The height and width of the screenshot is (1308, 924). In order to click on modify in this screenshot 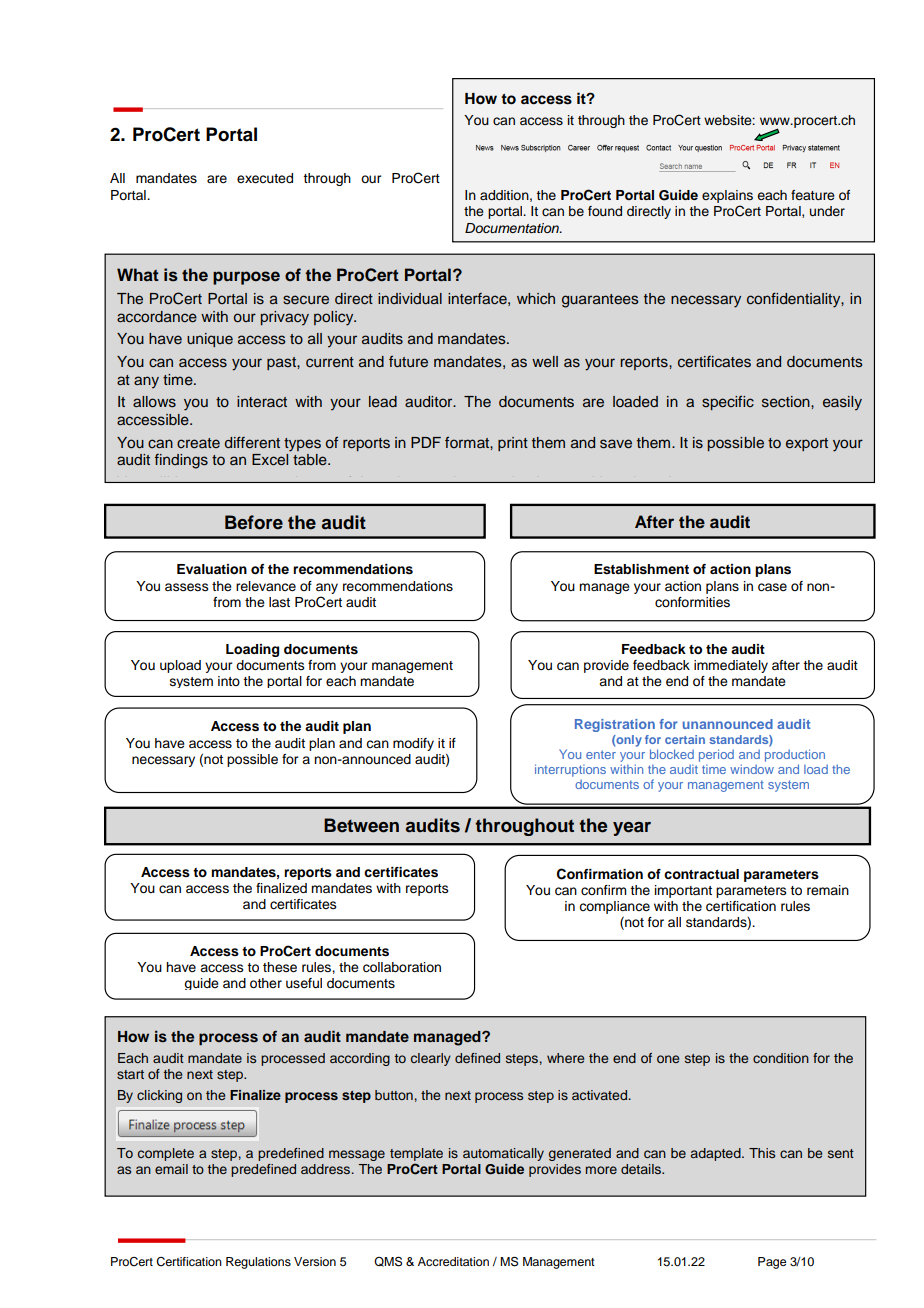, I will do `click(413, 744)`.
